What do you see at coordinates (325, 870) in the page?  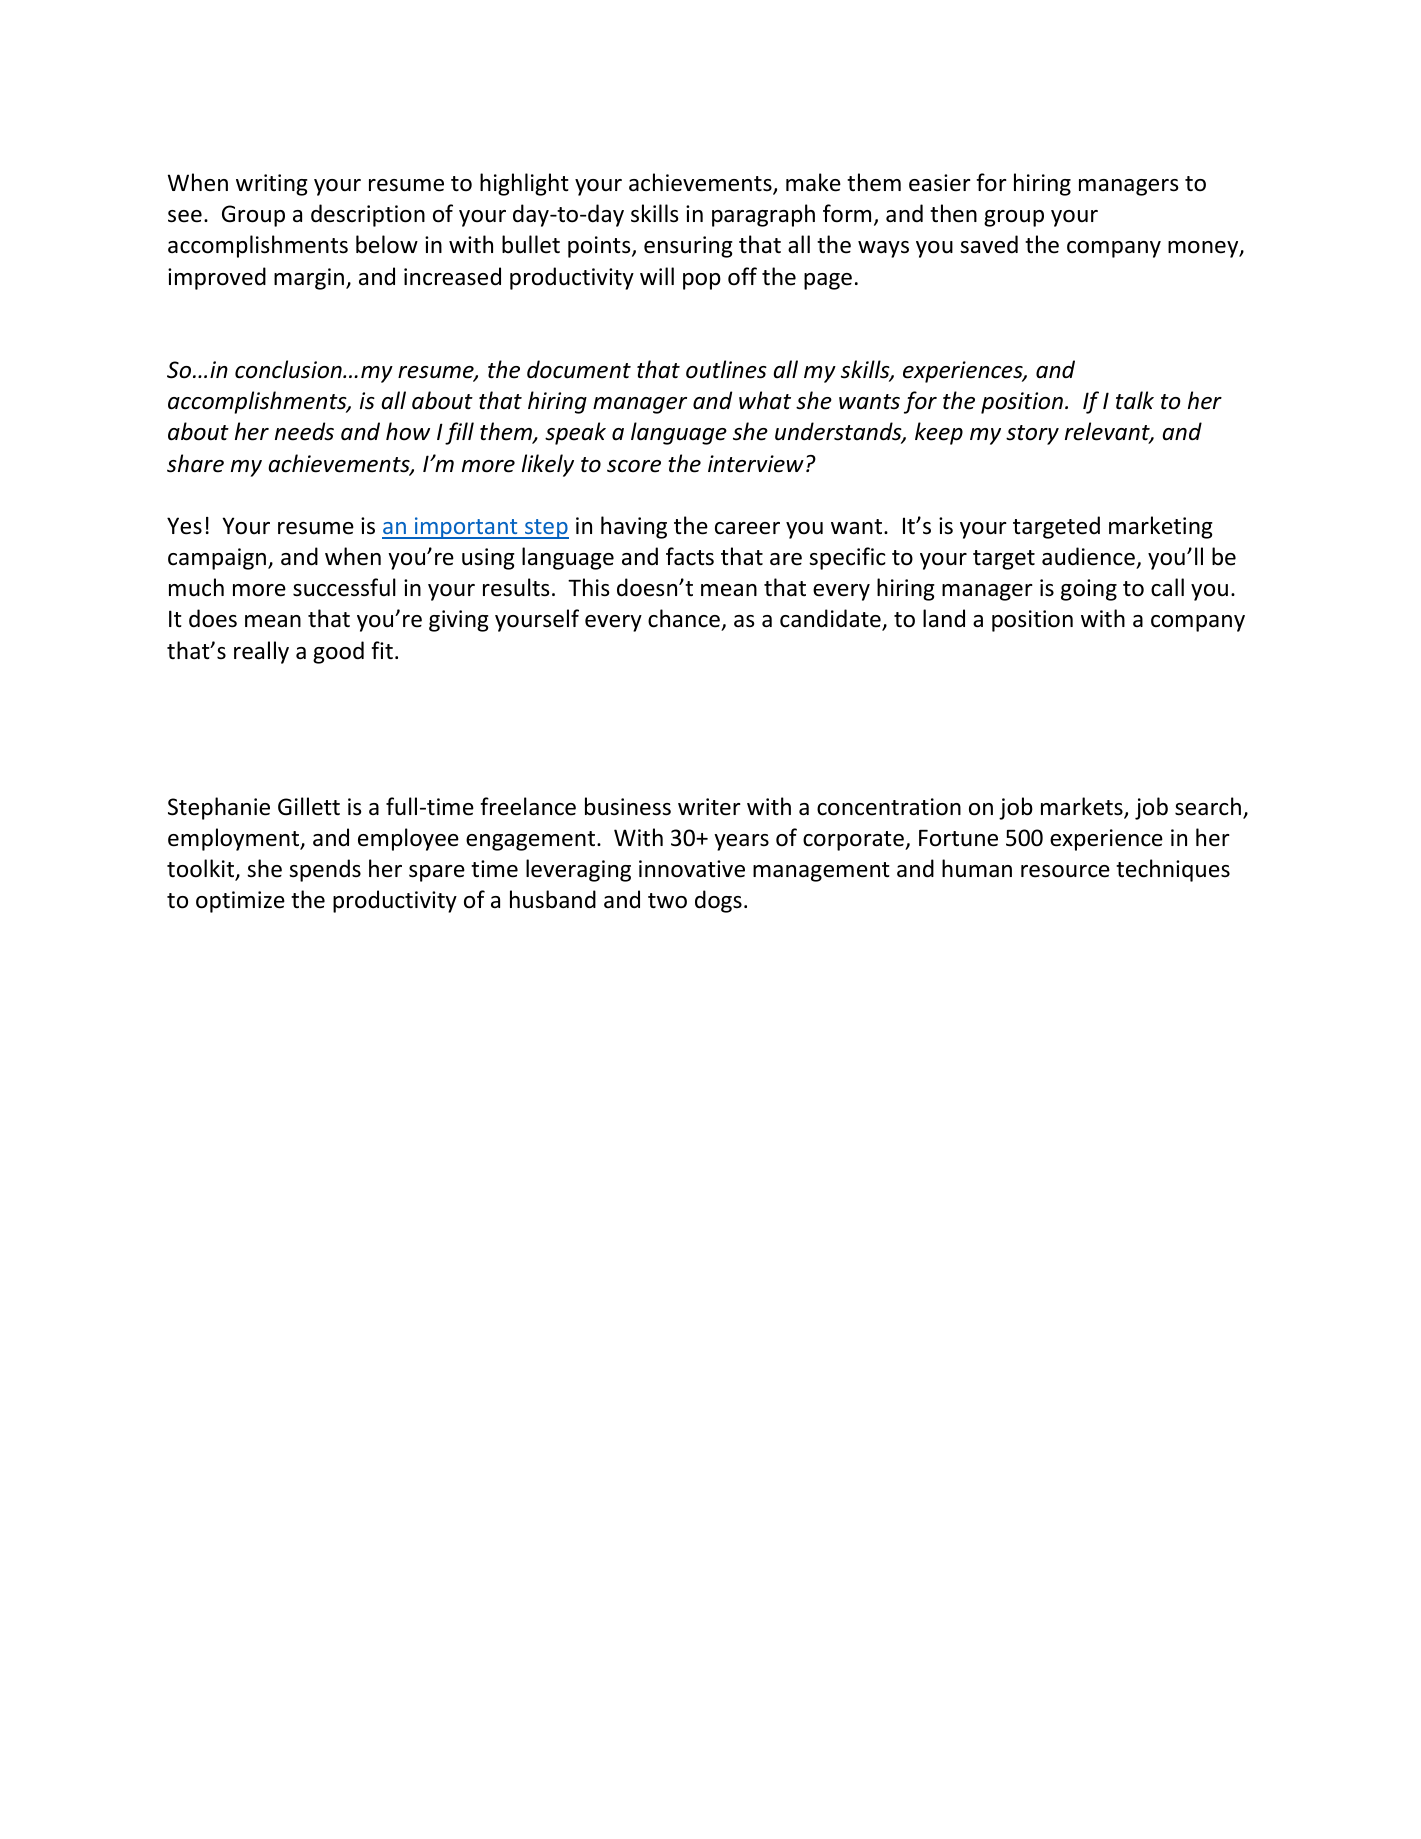 I see `spends` at bounding box center [325, 870].
